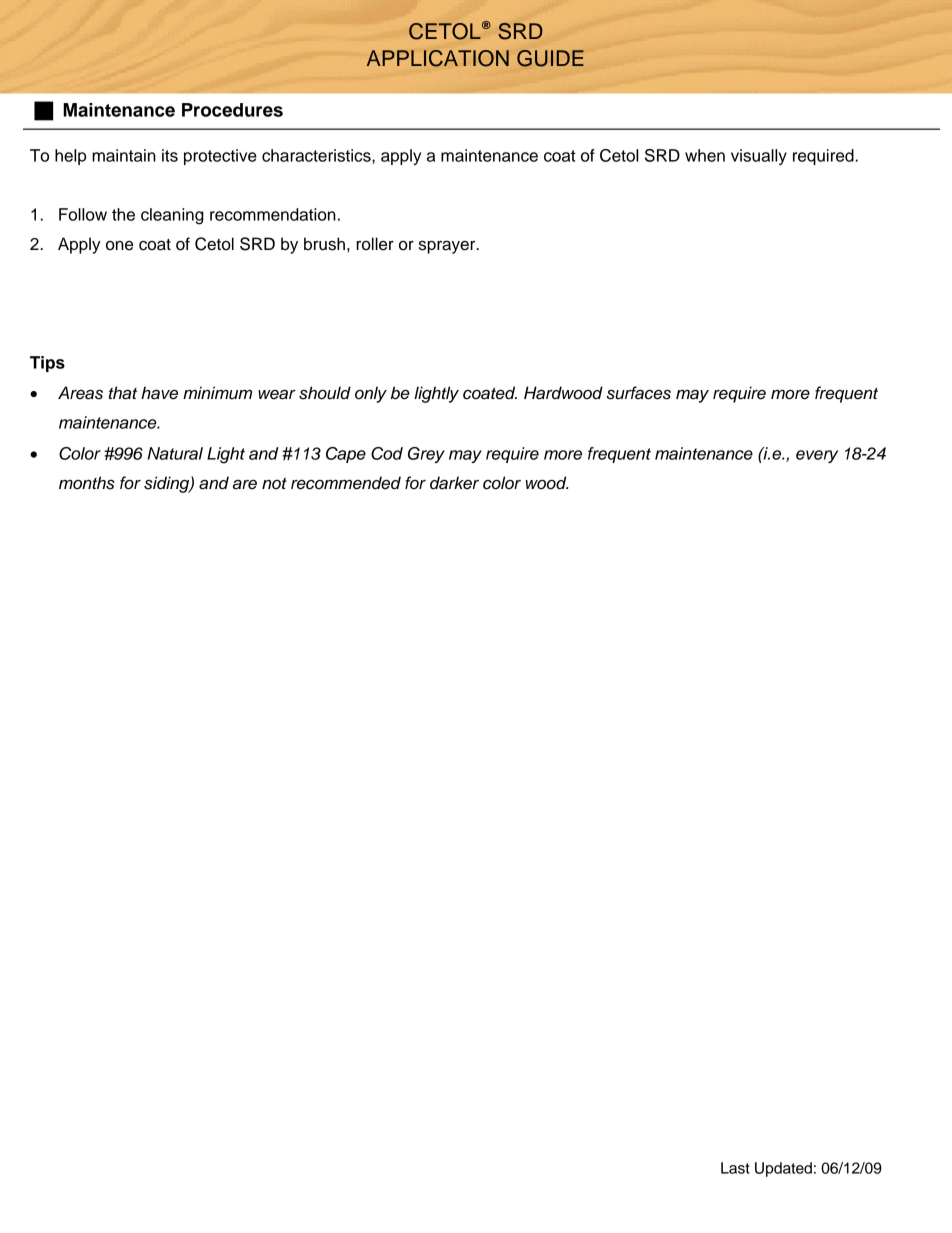 Image resolution: width=952 pixels, height=1233 pixels. I want to click on when, so click(705, 155).
